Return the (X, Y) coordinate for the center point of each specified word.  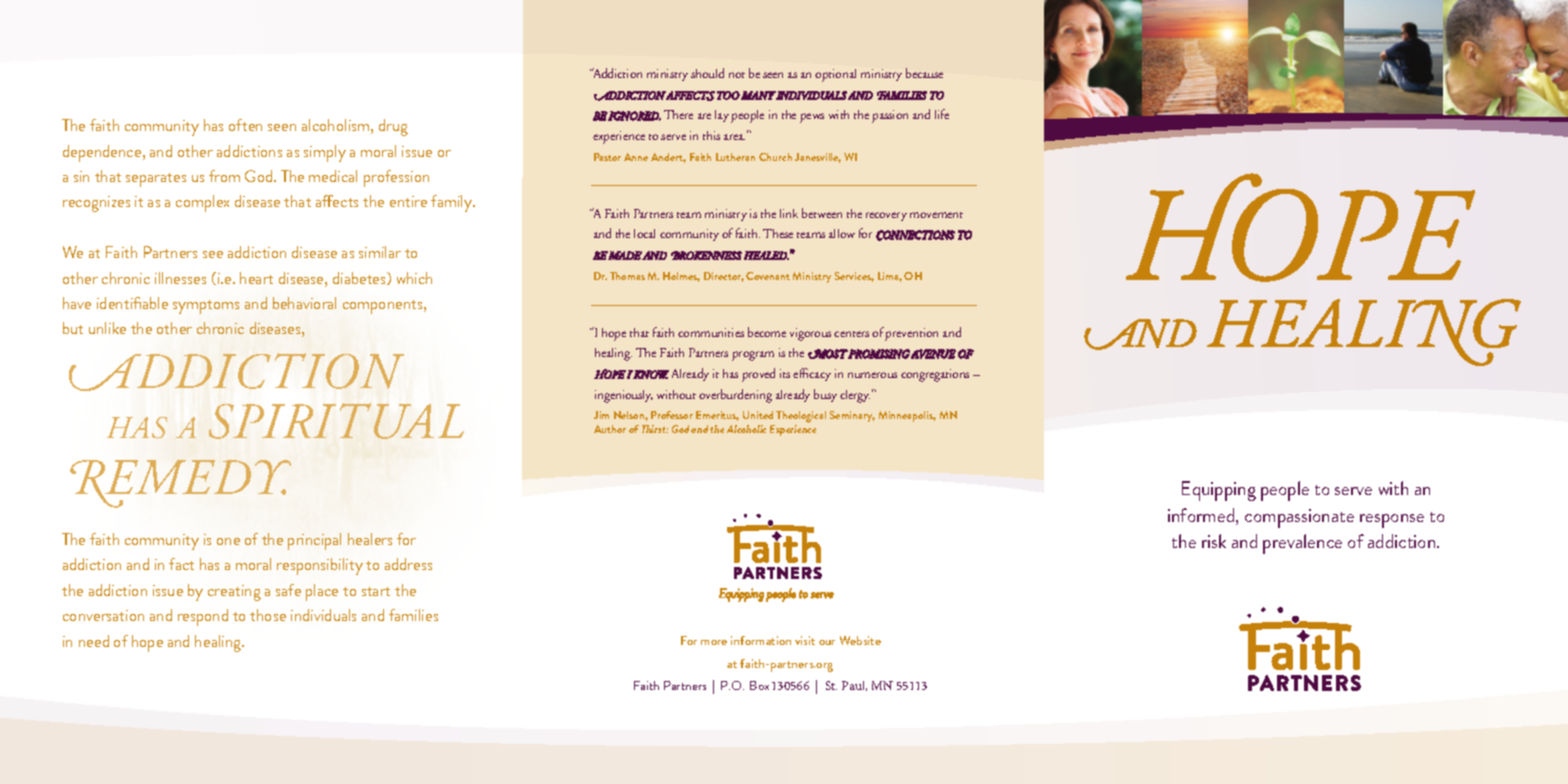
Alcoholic (746, 429)
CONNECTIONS (915, 235)
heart (256, 278)
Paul (854, 686)
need (94, 641)
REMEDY (180, 484)
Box (759, 685)
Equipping (1219, 491)
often (245, 125)
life (942, 114)
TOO (728, 95)
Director (724, 277)
